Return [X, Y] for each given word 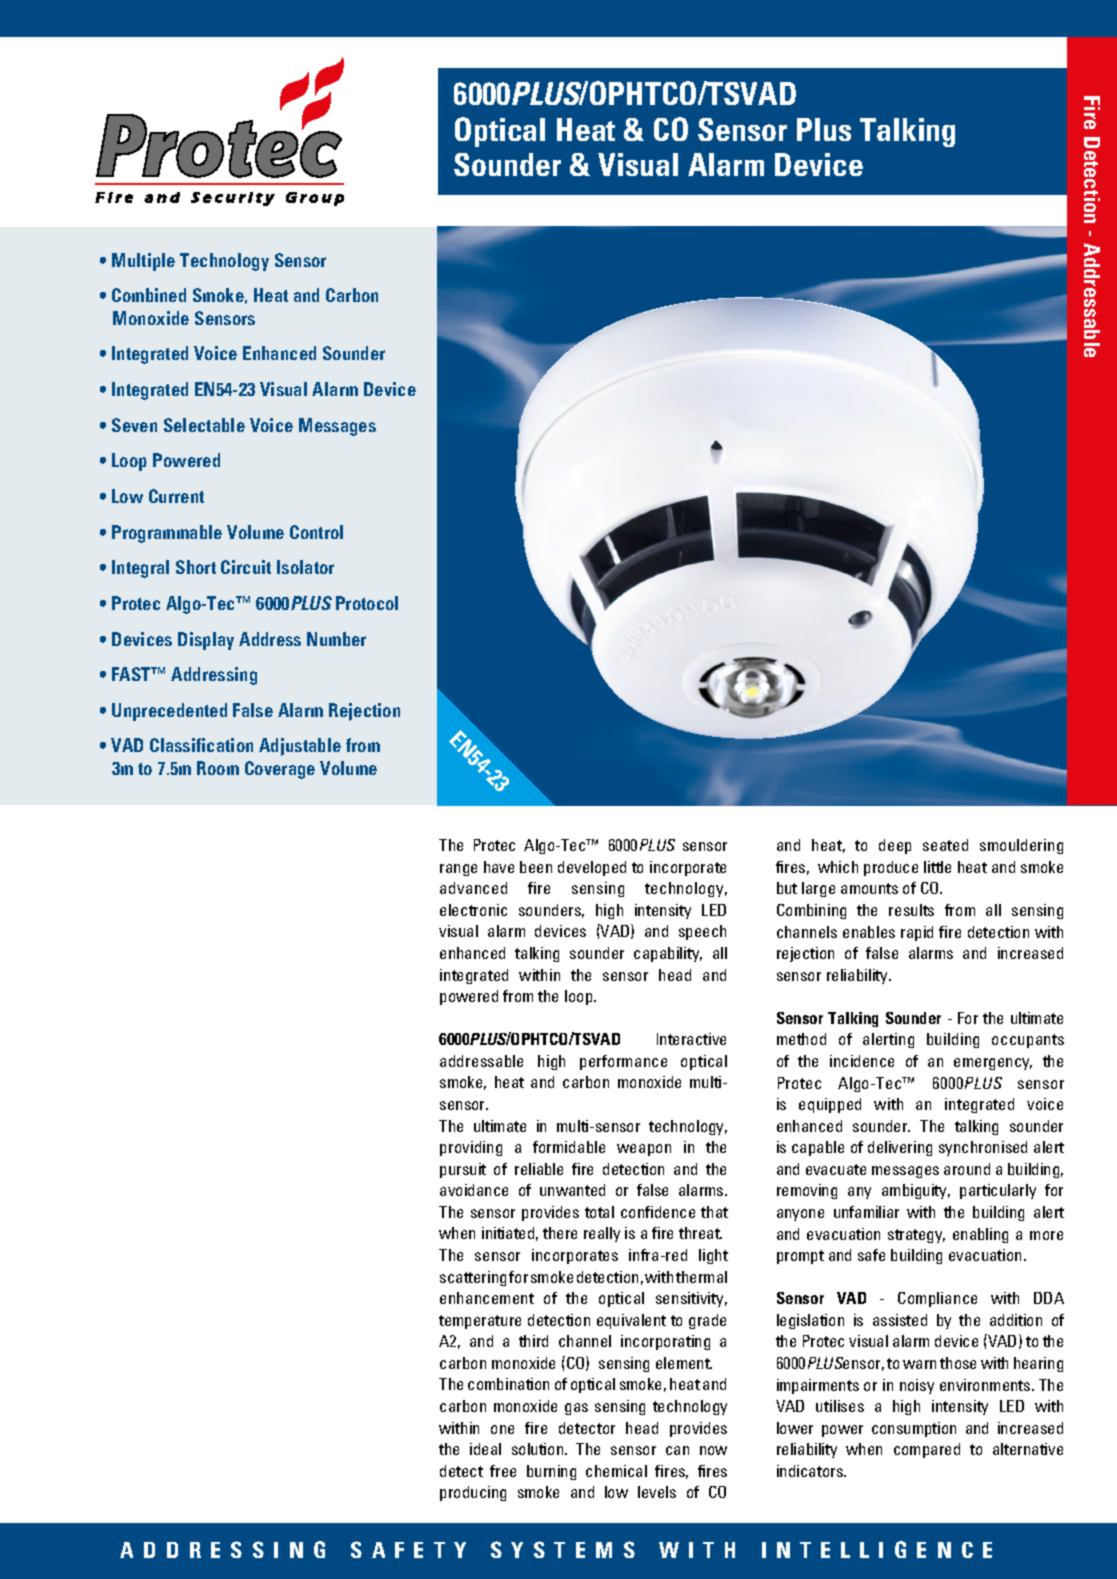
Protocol [367, 603]
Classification [201, 745]
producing [473, 1493]
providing [471, 1148]
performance [623, 1062]
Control [316, 532]
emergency [993, 1064]
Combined [149, 295]
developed [592, 868]
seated [945, 845]
